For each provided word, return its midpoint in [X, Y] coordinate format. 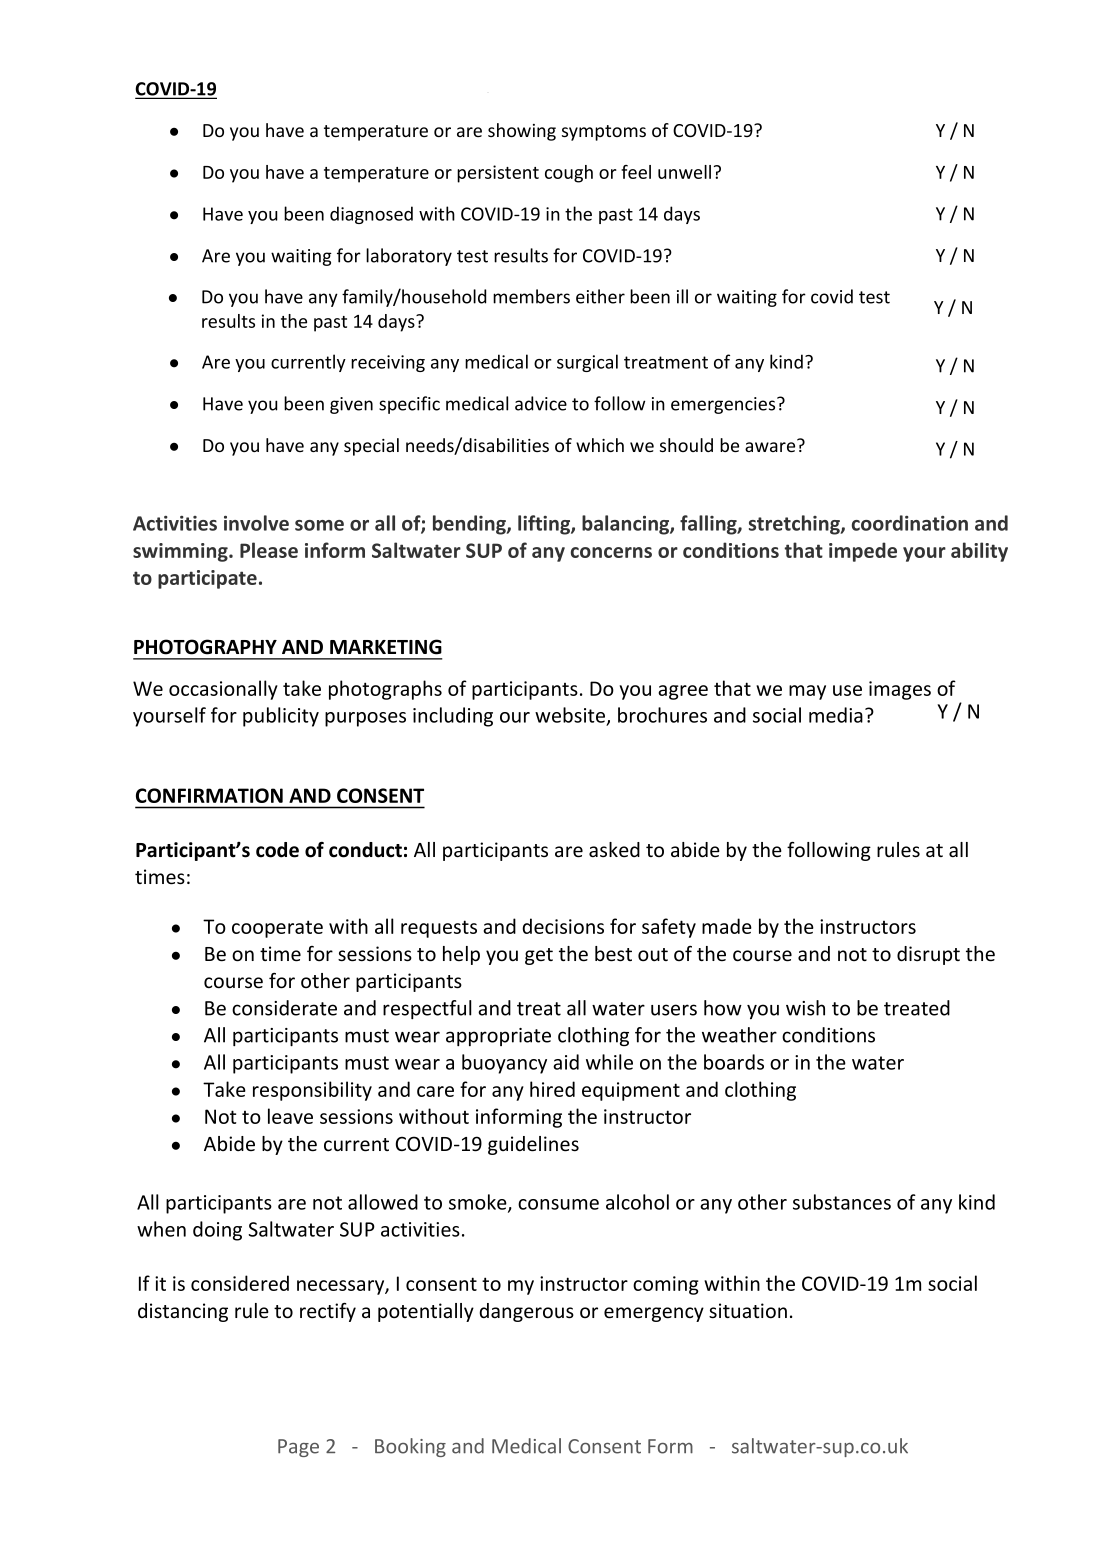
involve [256, 523]
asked [614, 850]
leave [290, 1116]
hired [552, 1089]
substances [842, 1202]
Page [298, 1448]
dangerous [526, 1312]
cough [569, 174]
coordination [910, 523]
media [836, 715]
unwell [684, 172]
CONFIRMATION [209, 795]
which [600, 445]
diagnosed [371, 215]
